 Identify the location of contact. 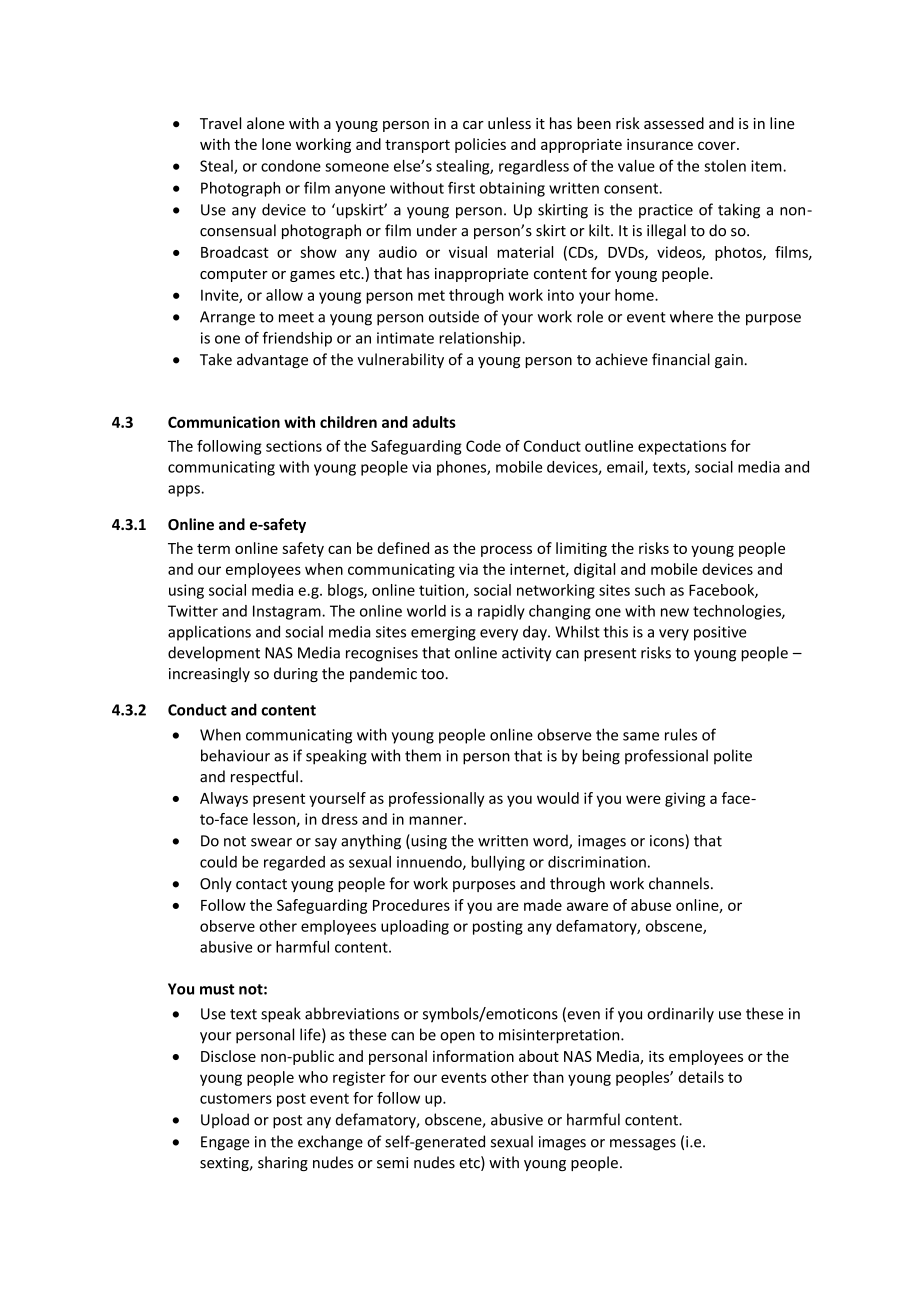
(261, 884).
